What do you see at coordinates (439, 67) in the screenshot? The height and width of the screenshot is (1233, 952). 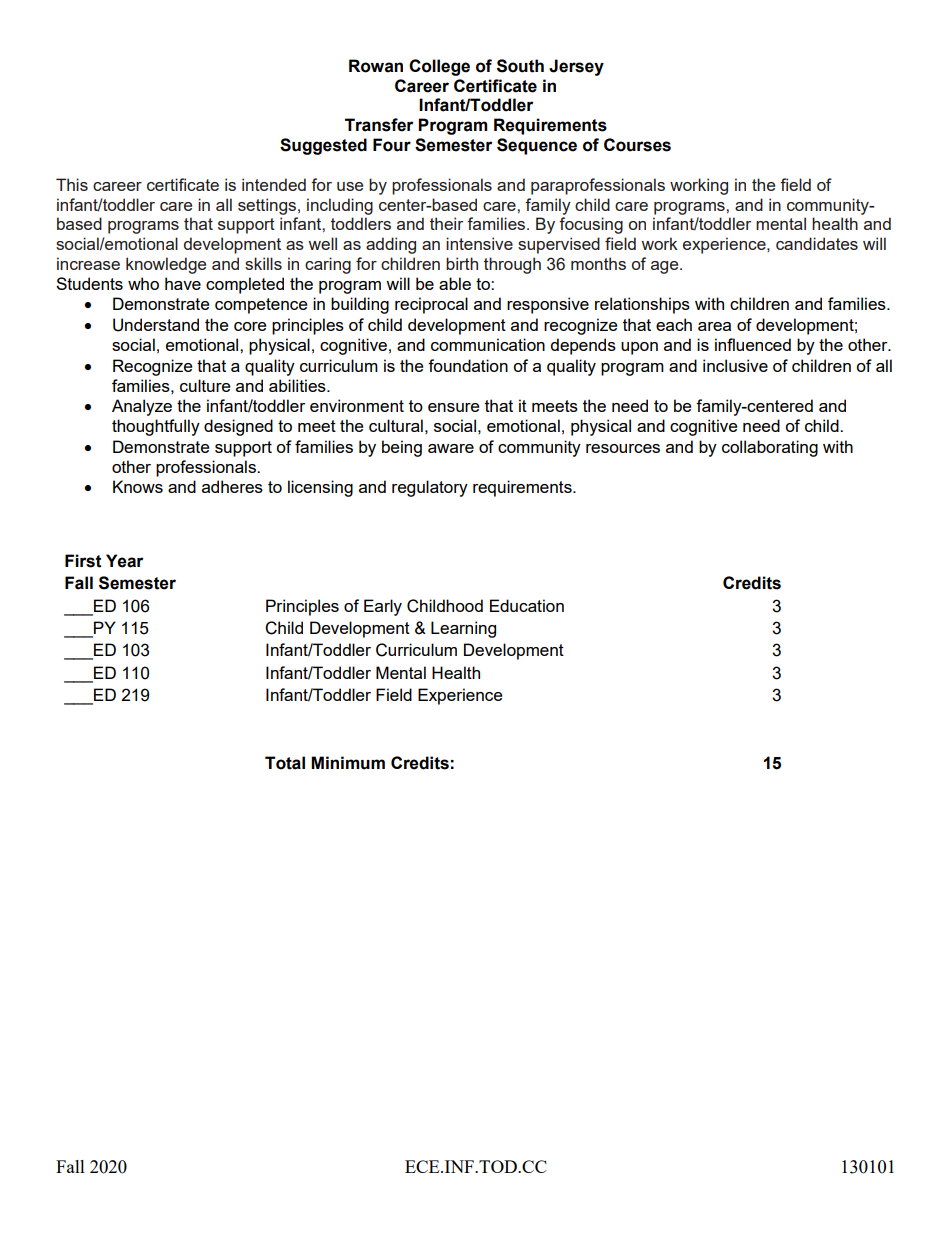 I see `College` at bounding box center [439, 67].
